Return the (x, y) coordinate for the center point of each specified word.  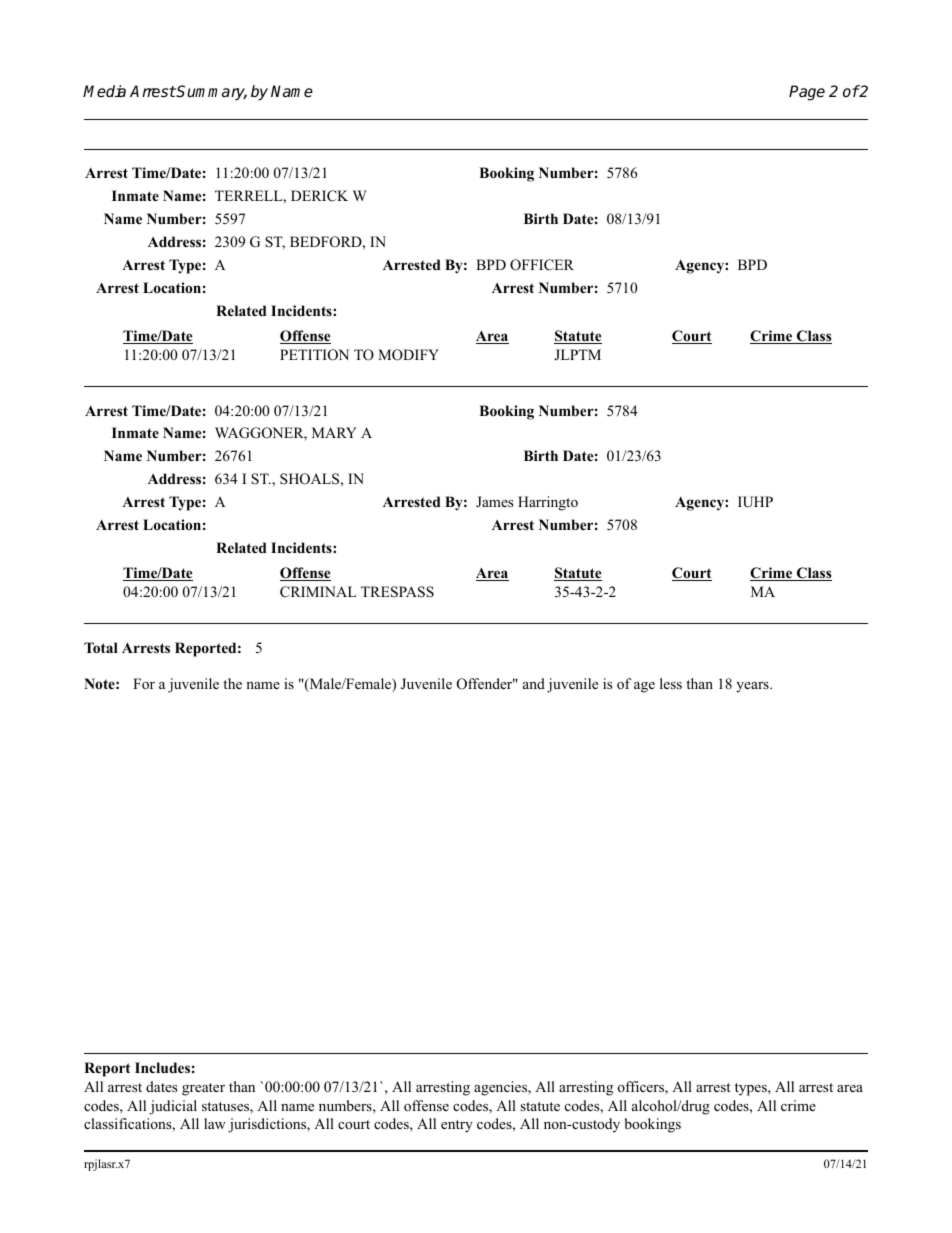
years (753, 687)
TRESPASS (397, 592)
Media (104, 91)
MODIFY (408, 355)
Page (807, 93)
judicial (173, 1107)
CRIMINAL (318, 592)
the (232, 683)
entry (457, 1126)
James (494, 501)
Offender (486, 684)
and (534, 683)
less (671, 683)
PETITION (314, 355)
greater (203, 1089)
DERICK (319, 196)
